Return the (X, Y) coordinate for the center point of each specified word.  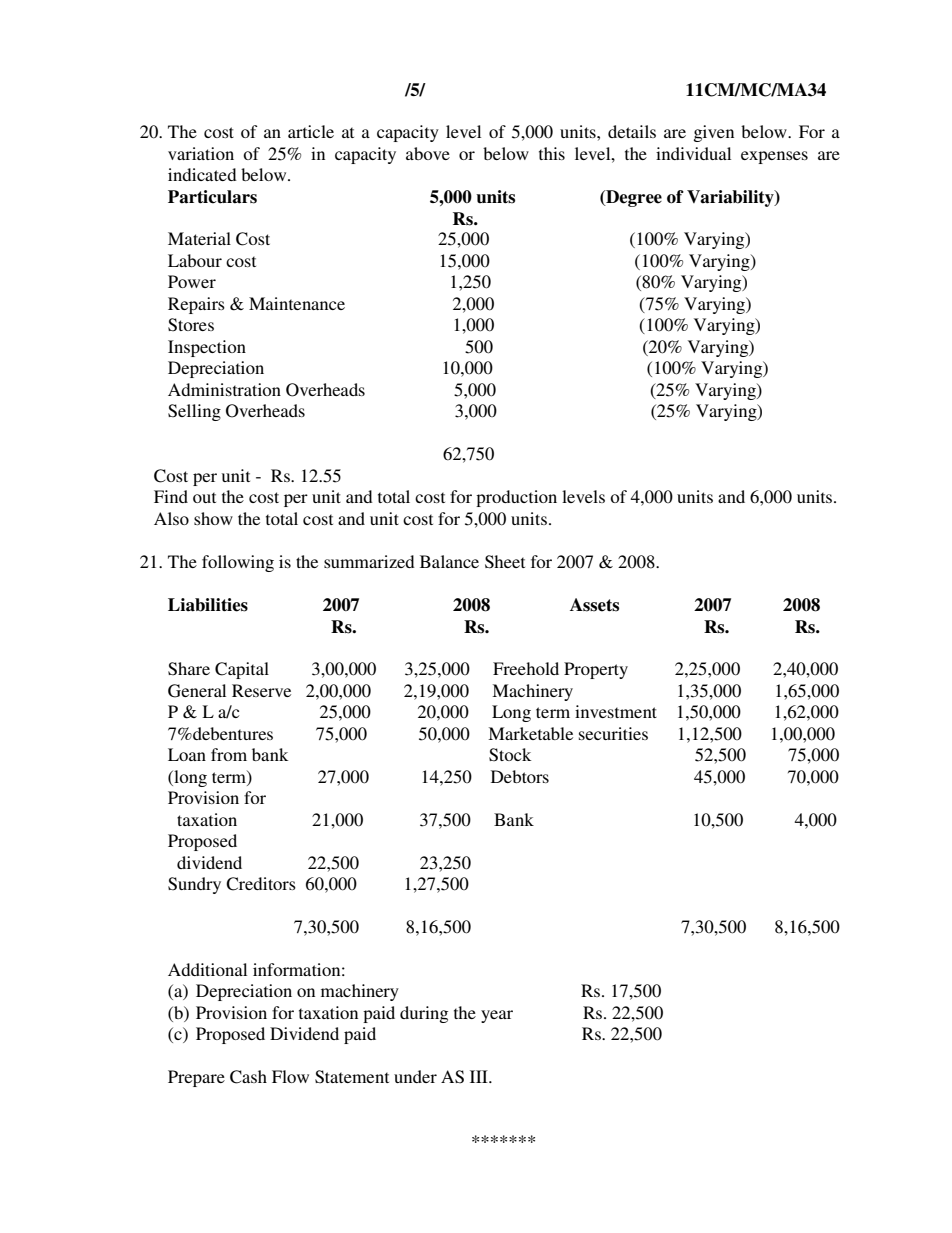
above (428, 153)
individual (693, 153)
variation (201, 153)
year (497, 1016)
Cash (248, 1077)
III (480, 1076)
